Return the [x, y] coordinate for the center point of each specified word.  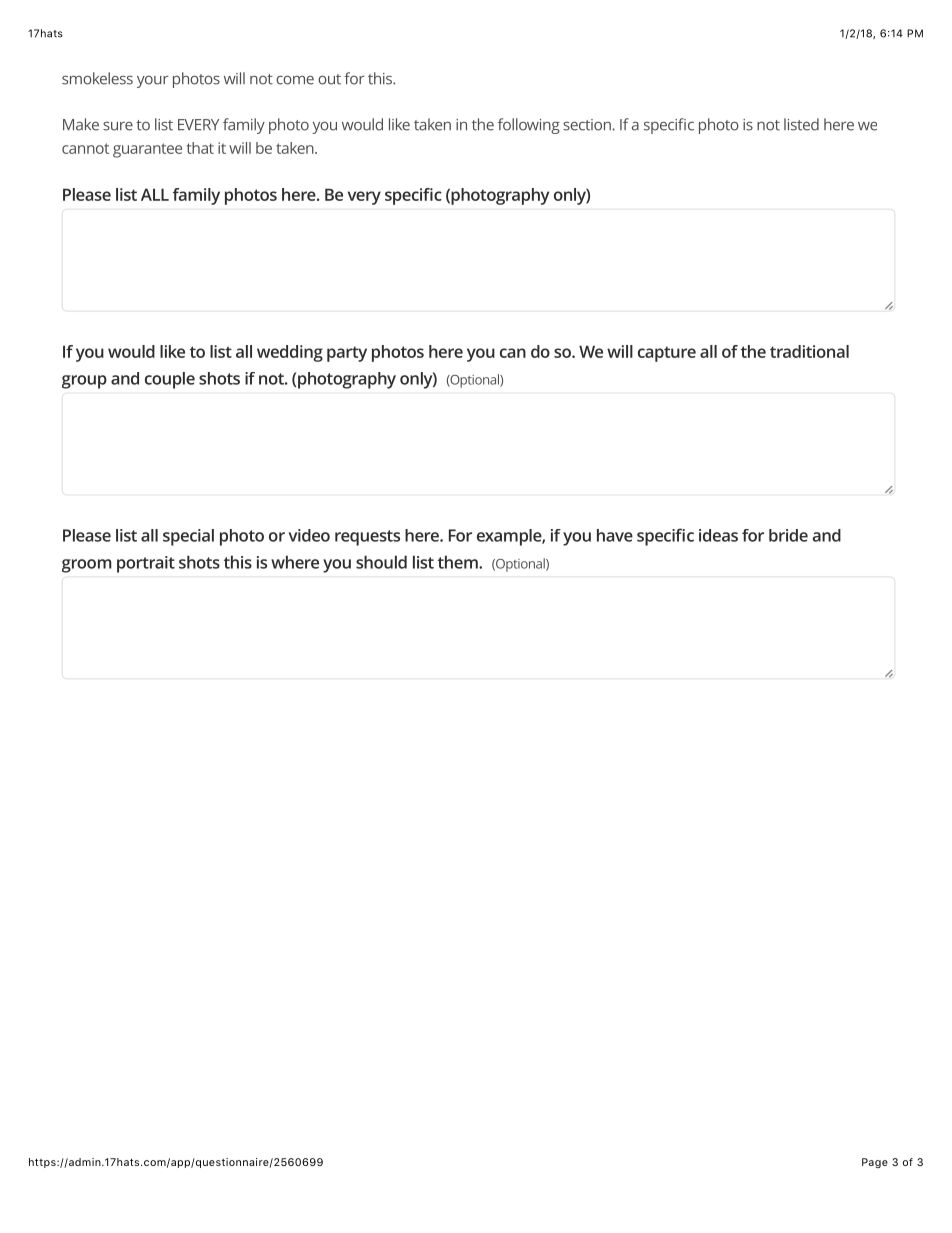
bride [788, 535]
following [529, 126]
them [459, 562]
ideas [718, 535]
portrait [146, 564]
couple [170, 380]
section [588, 125]
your [153, 82]
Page [875, 1163]
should [381, 562]
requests [367, 538]
